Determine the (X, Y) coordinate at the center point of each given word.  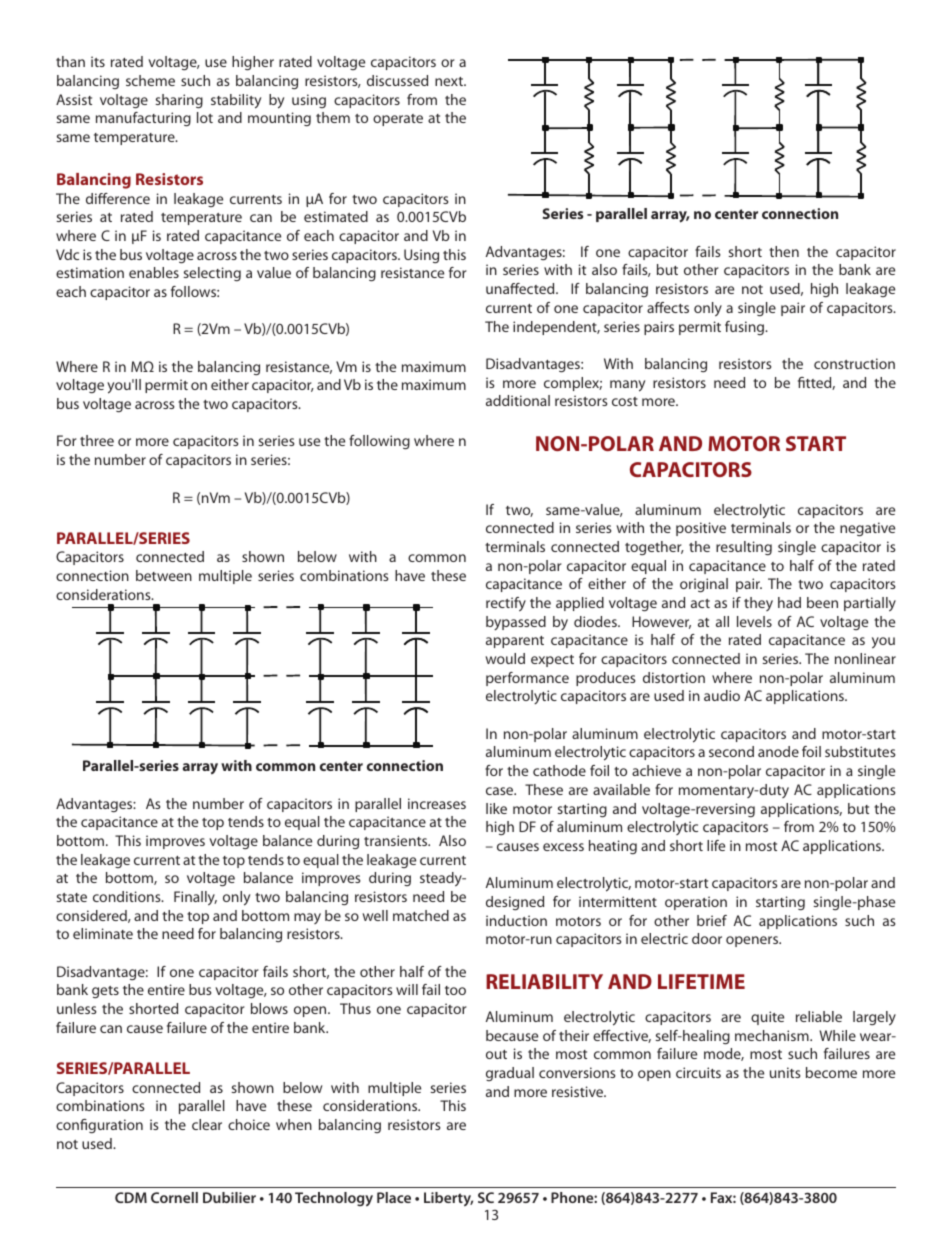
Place (394, 1197)
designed (515, 903)
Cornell (174, 1197)
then (784, 251)
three (97, 440)
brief (712, 920)
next (450, 81)
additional (518, 400)
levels (754, 621)
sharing (179, 101)
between (164, 575)
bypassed (516, 623)
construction (854, 363)
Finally (195, 898)
